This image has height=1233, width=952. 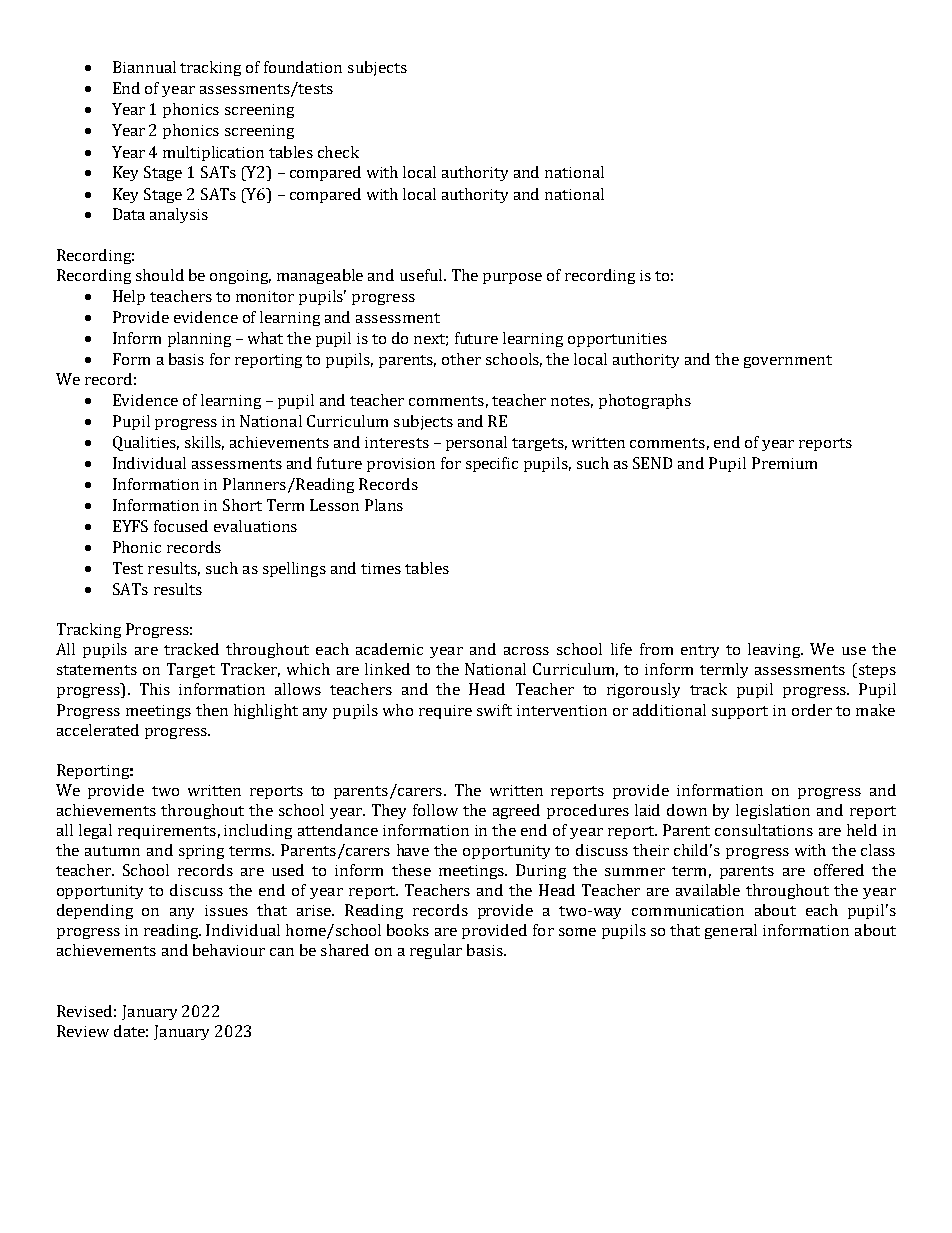 What do you see at coordinates (516, 811) in the image?
I see `agreed` at bounding box center [516, 811].
